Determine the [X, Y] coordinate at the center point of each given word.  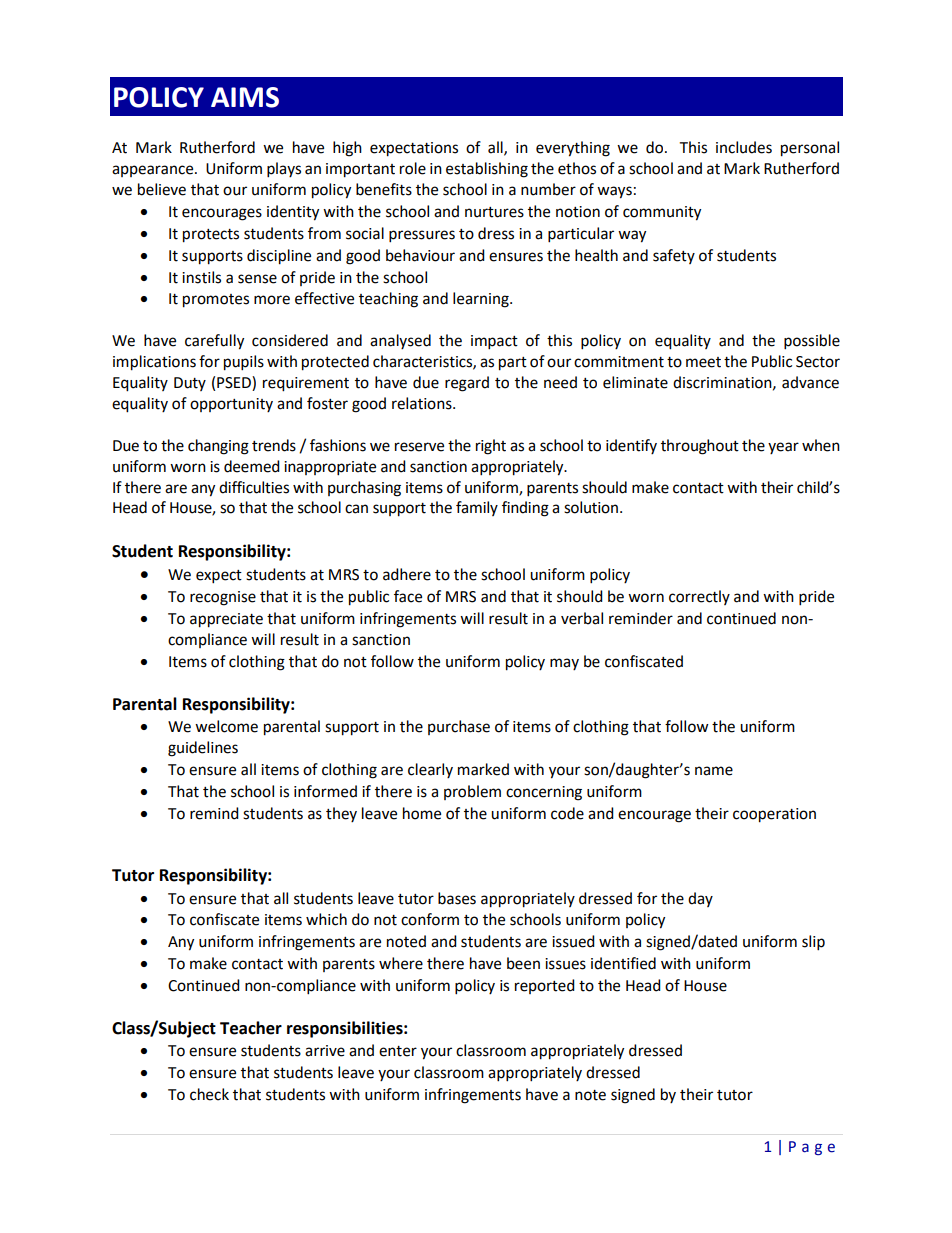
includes [744, 147]
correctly [699, 597]
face [408, 596]
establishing [487, 170]
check [209, 1094]
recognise [223, 598]
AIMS [245, 97]
